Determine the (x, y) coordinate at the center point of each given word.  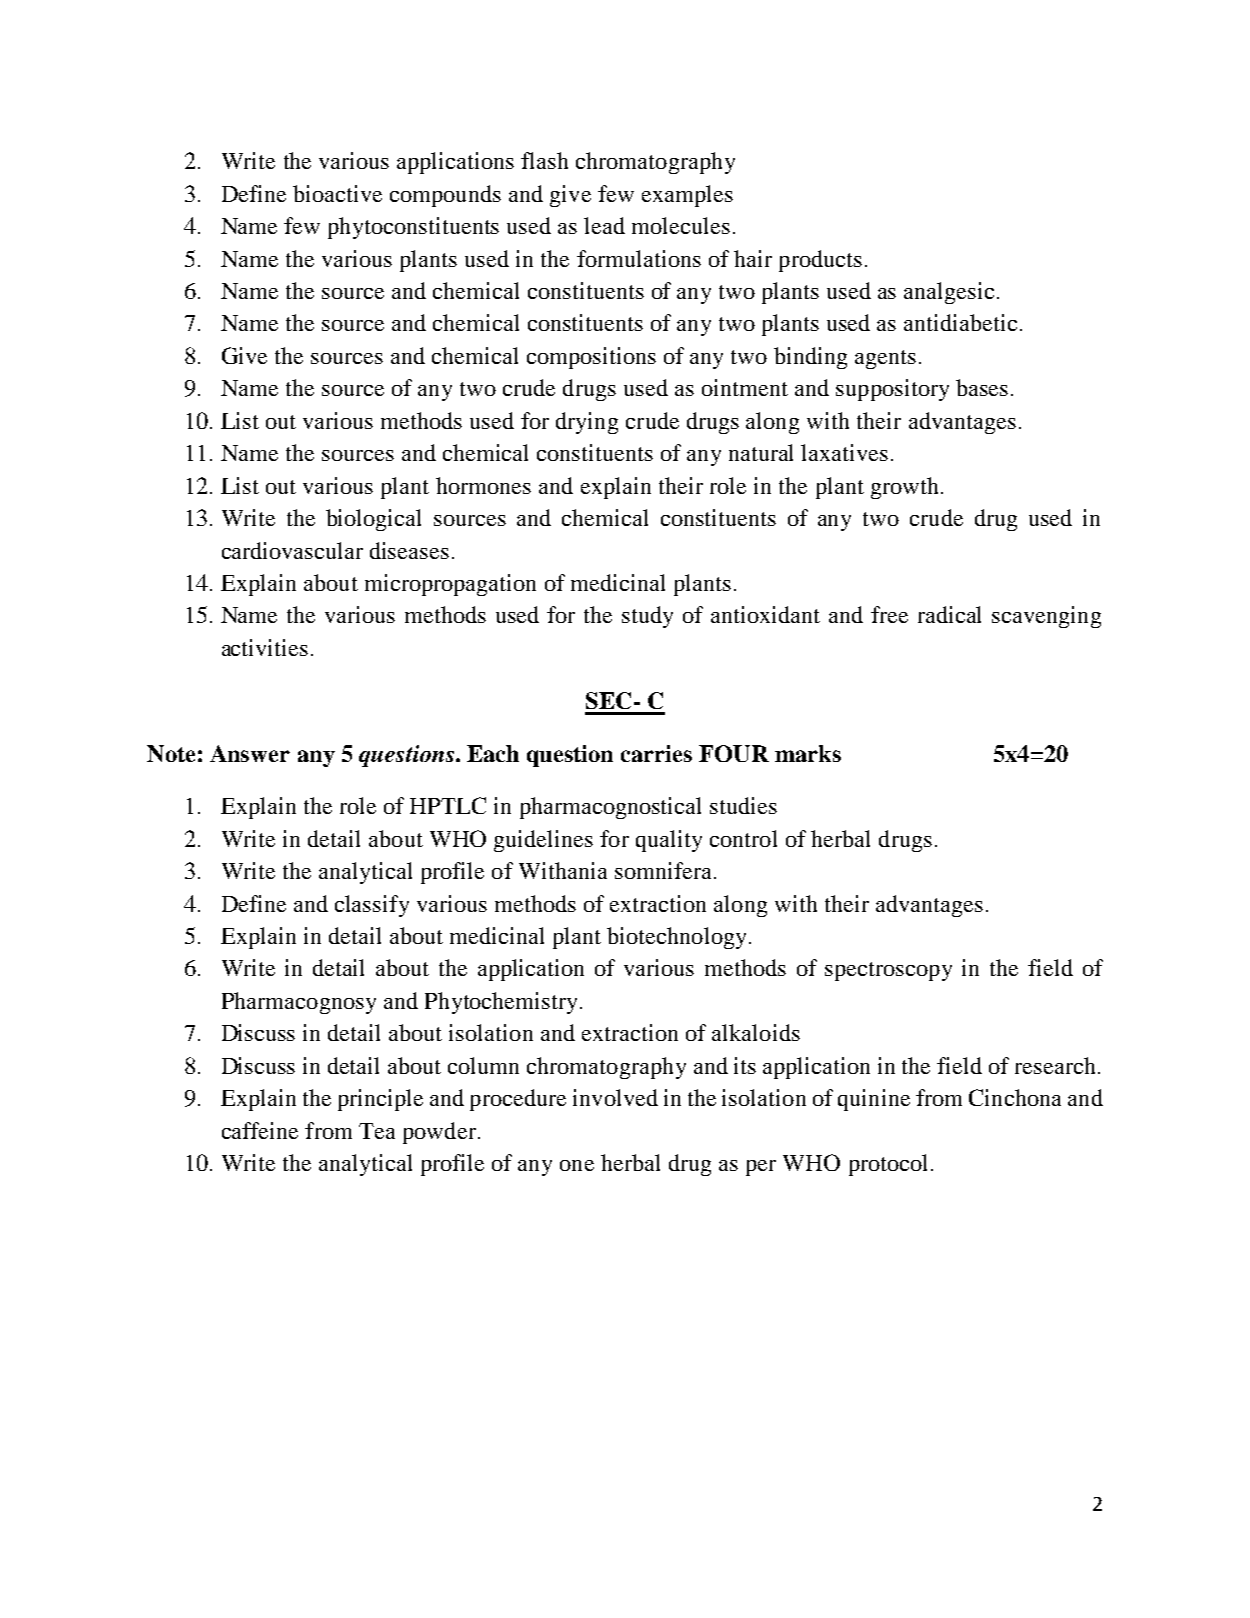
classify (372, 906)
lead (604, 225)
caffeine (260, 1130)
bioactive (337, 193)
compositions (591, 358)
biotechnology (678, 938)
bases (982, 387)
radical (949, 614)
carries (656, 753)
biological (373, 520)
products (820, 261)
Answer (250, 753)
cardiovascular (292, 550)
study (647, 617)
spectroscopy (888, 971)
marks (808, 753)
